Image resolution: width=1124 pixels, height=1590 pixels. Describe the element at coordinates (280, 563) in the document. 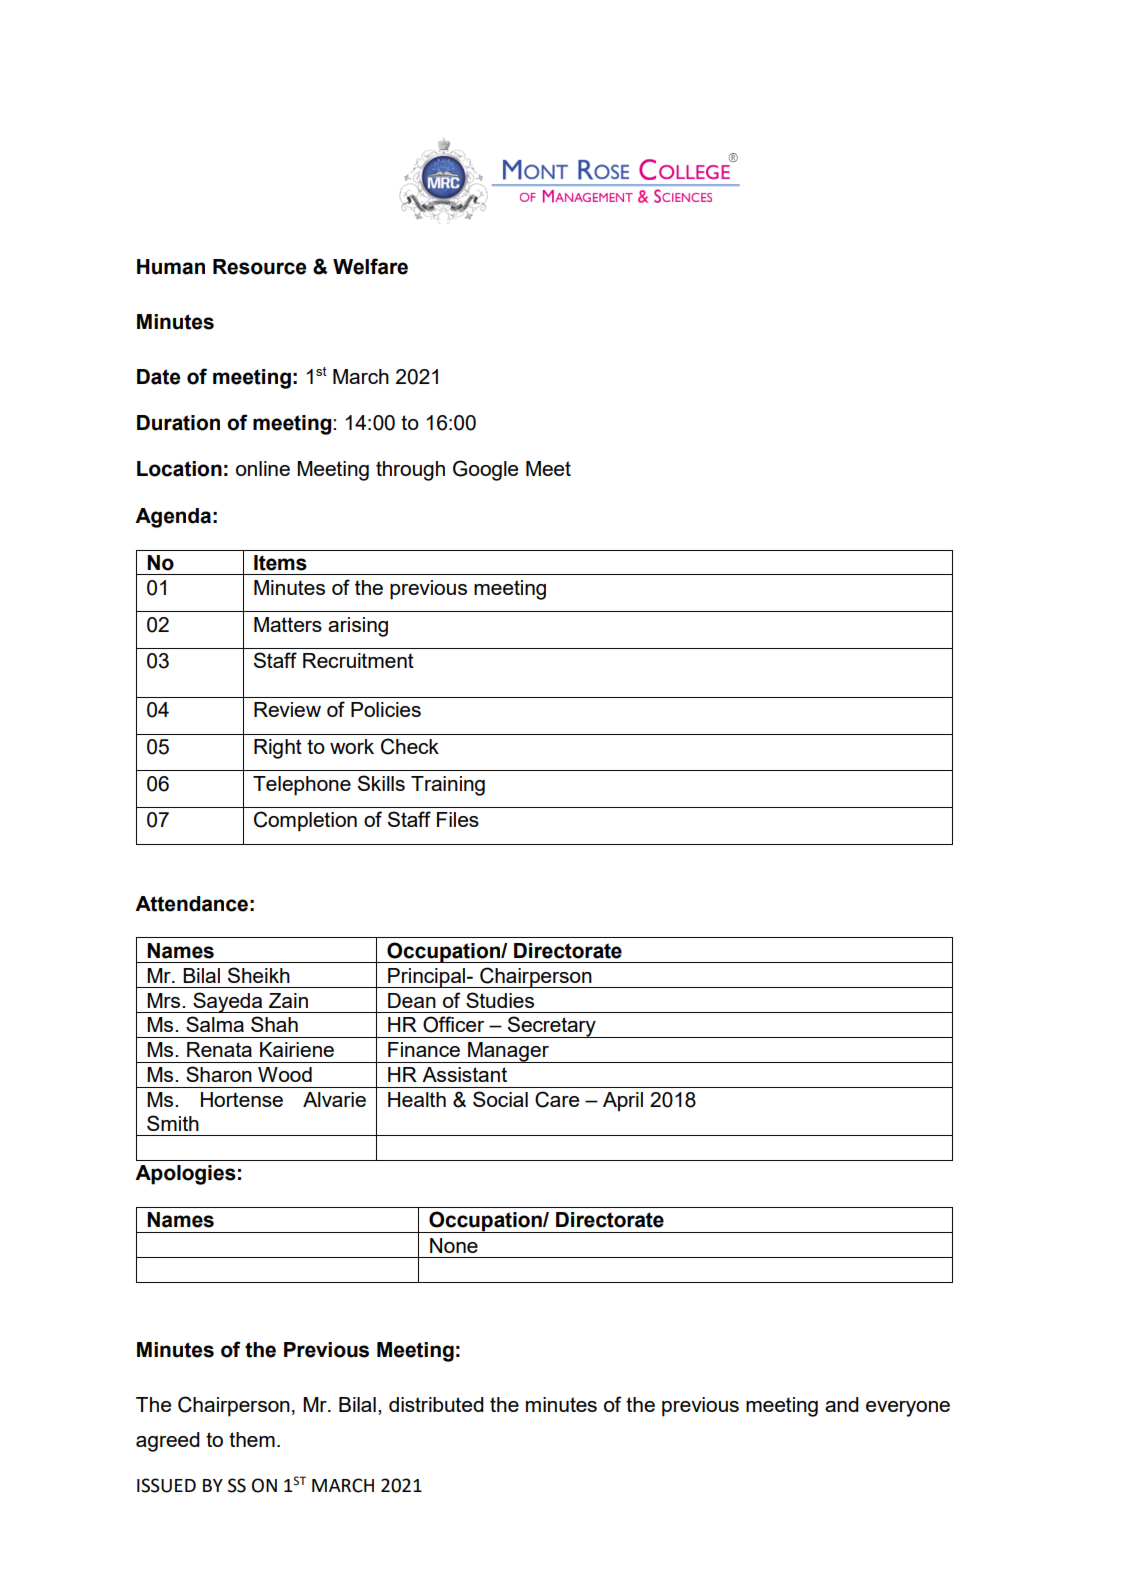

I see `Items` at that location.
